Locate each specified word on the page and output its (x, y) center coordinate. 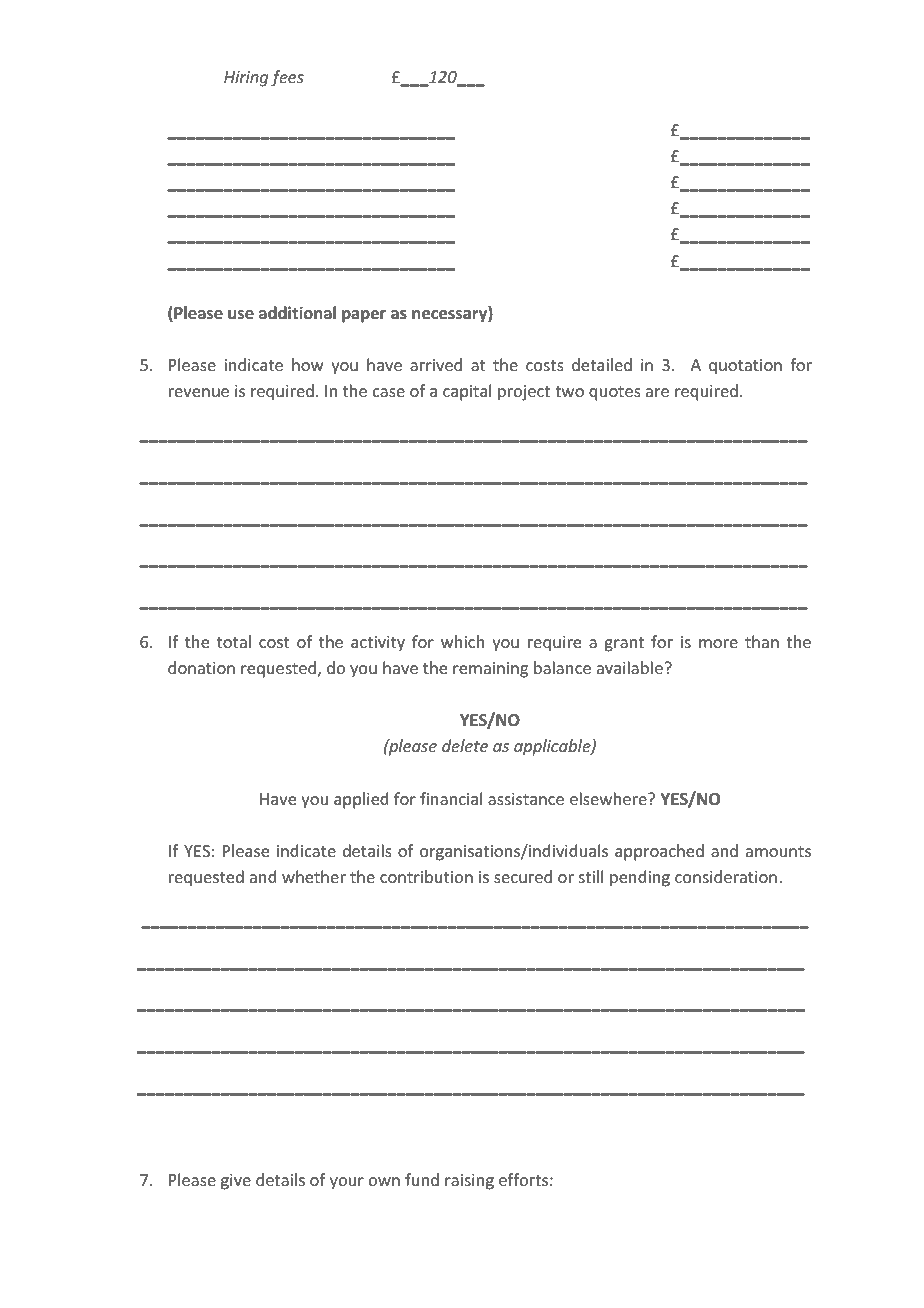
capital (467, 392)
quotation (745, 367)
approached (659, 852)
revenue (199, 392)
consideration (726, 876)
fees (287, 78)
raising (469, 1182)
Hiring (246, 79)
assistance (526, 799)
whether (314, 876)
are (657, 392)
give (236, 1182)
